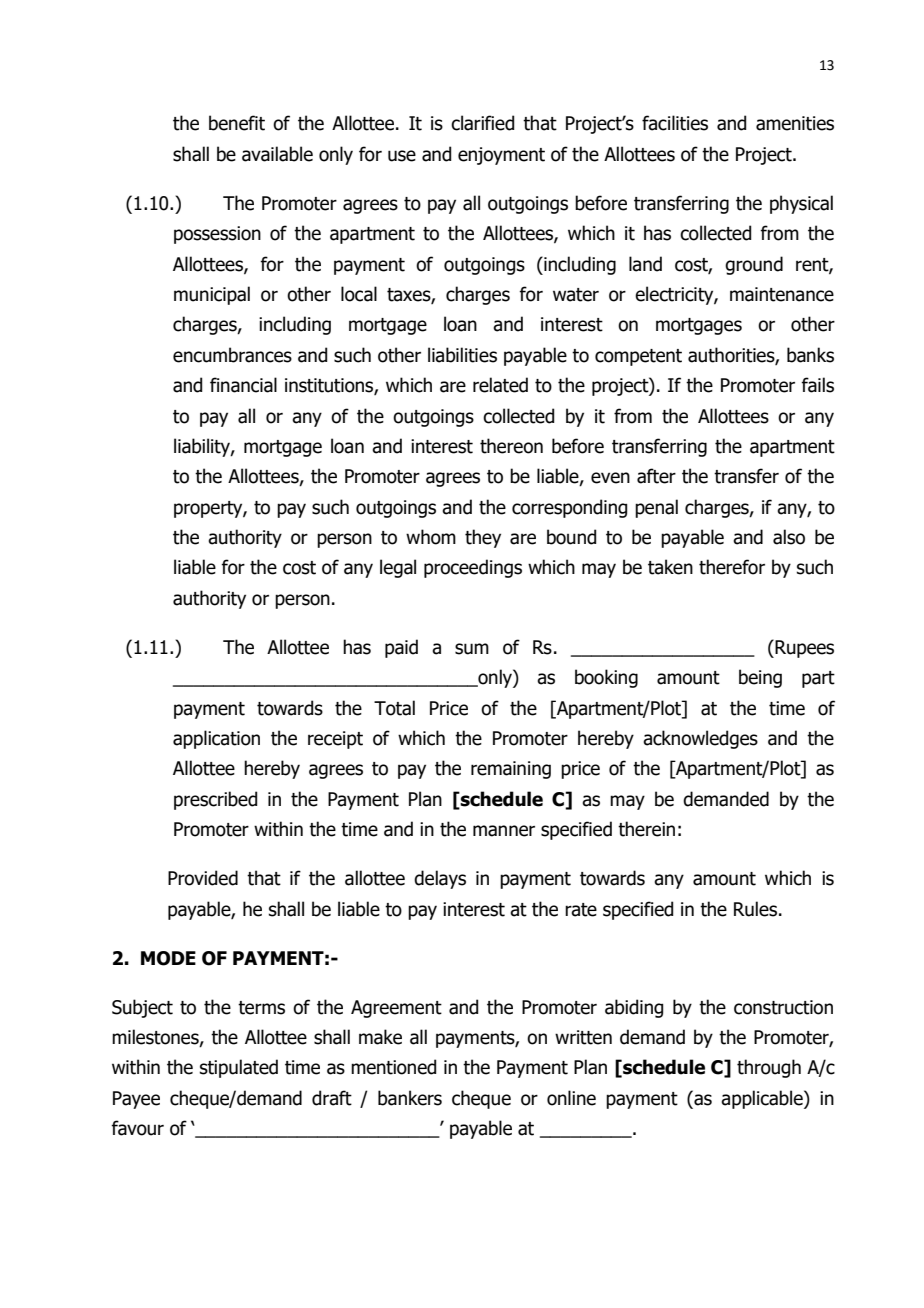 The image size is (924, 1308). I want to click on remaining, so click(511, 770).
